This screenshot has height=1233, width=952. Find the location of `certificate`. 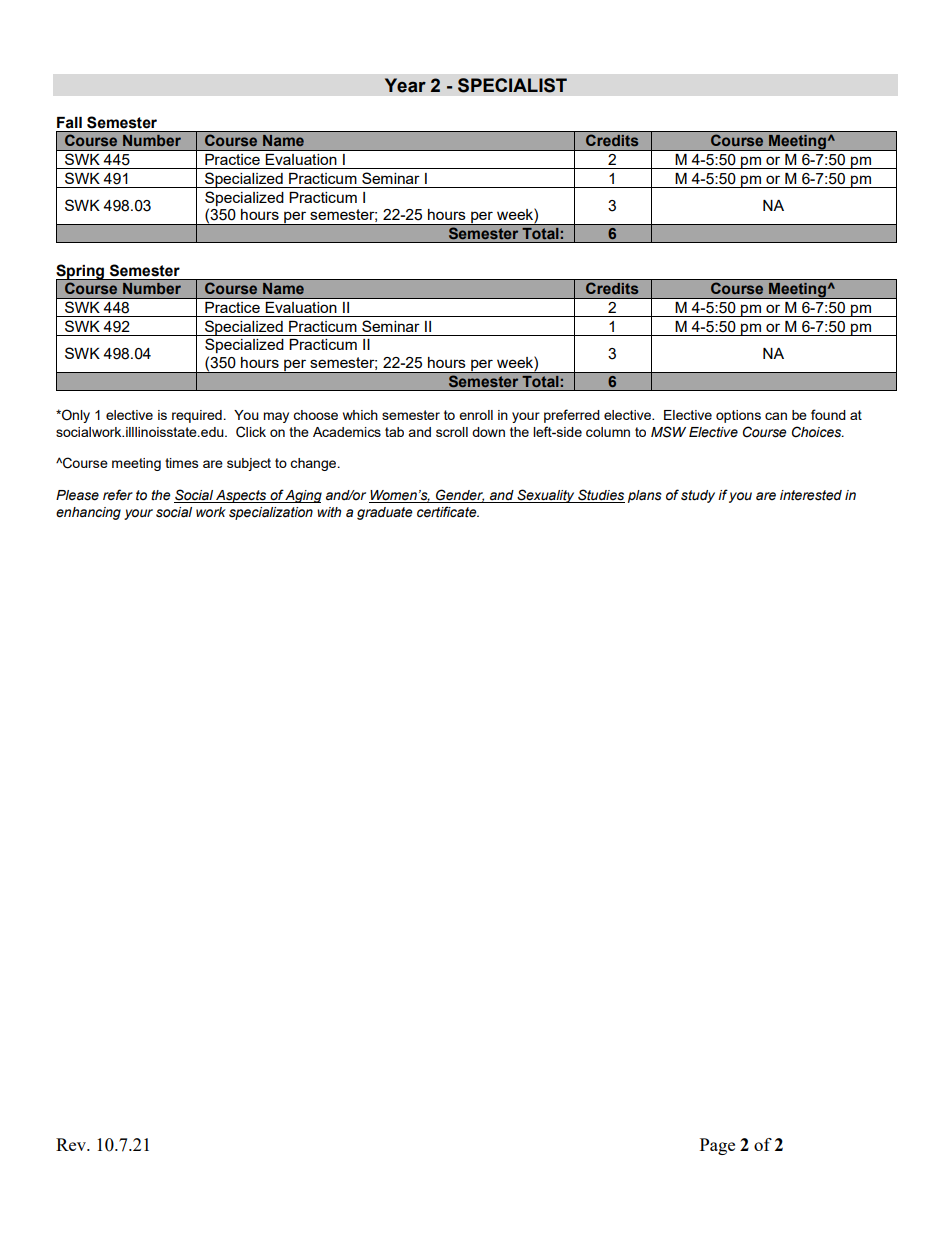

certificate is located at coordinates (448, 512).
